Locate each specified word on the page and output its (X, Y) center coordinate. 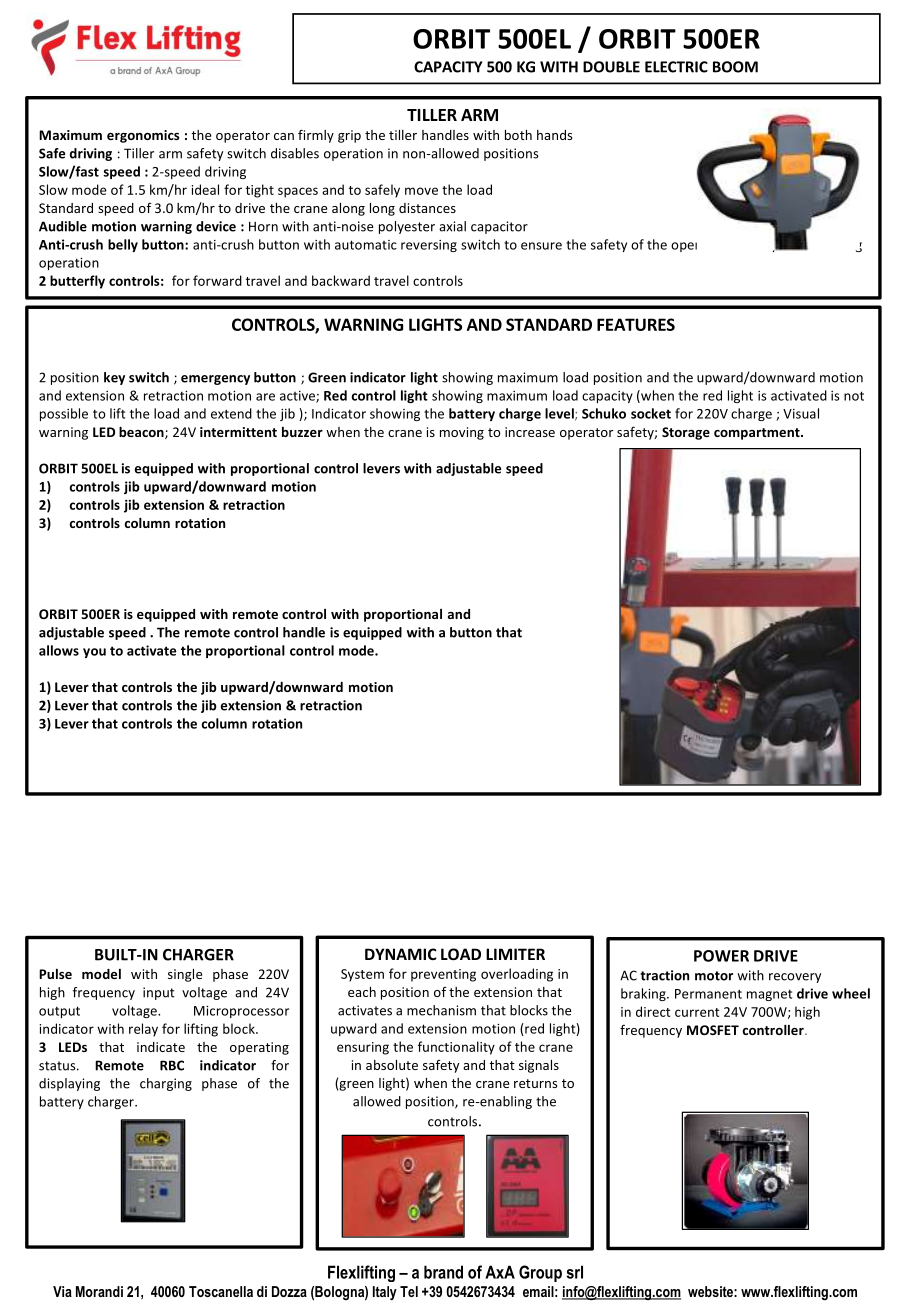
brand (443, 1272)
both (518, 135)
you (94, 653)
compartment (758, 434)
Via (62, 1291)
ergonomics (143, 136)
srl (575, 1272)
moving (462, 433)
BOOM (735, 67)
